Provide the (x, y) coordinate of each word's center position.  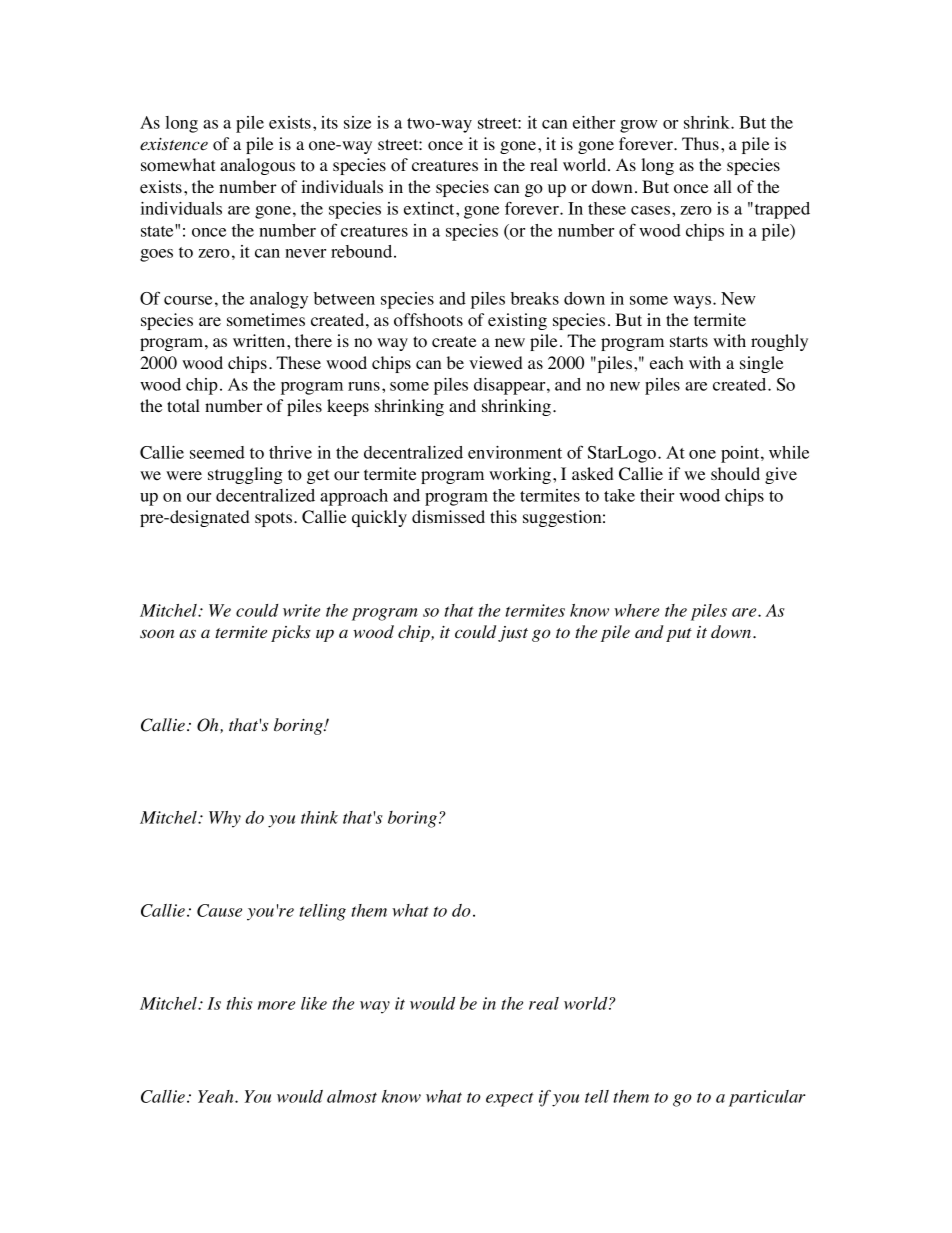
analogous (257, 166)
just (513, 634)
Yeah (217, 1096)
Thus (700, 143)
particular (767, 1098)
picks (291, 633)
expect (510, 1099)
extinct (430, 208)
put (679, 635)
